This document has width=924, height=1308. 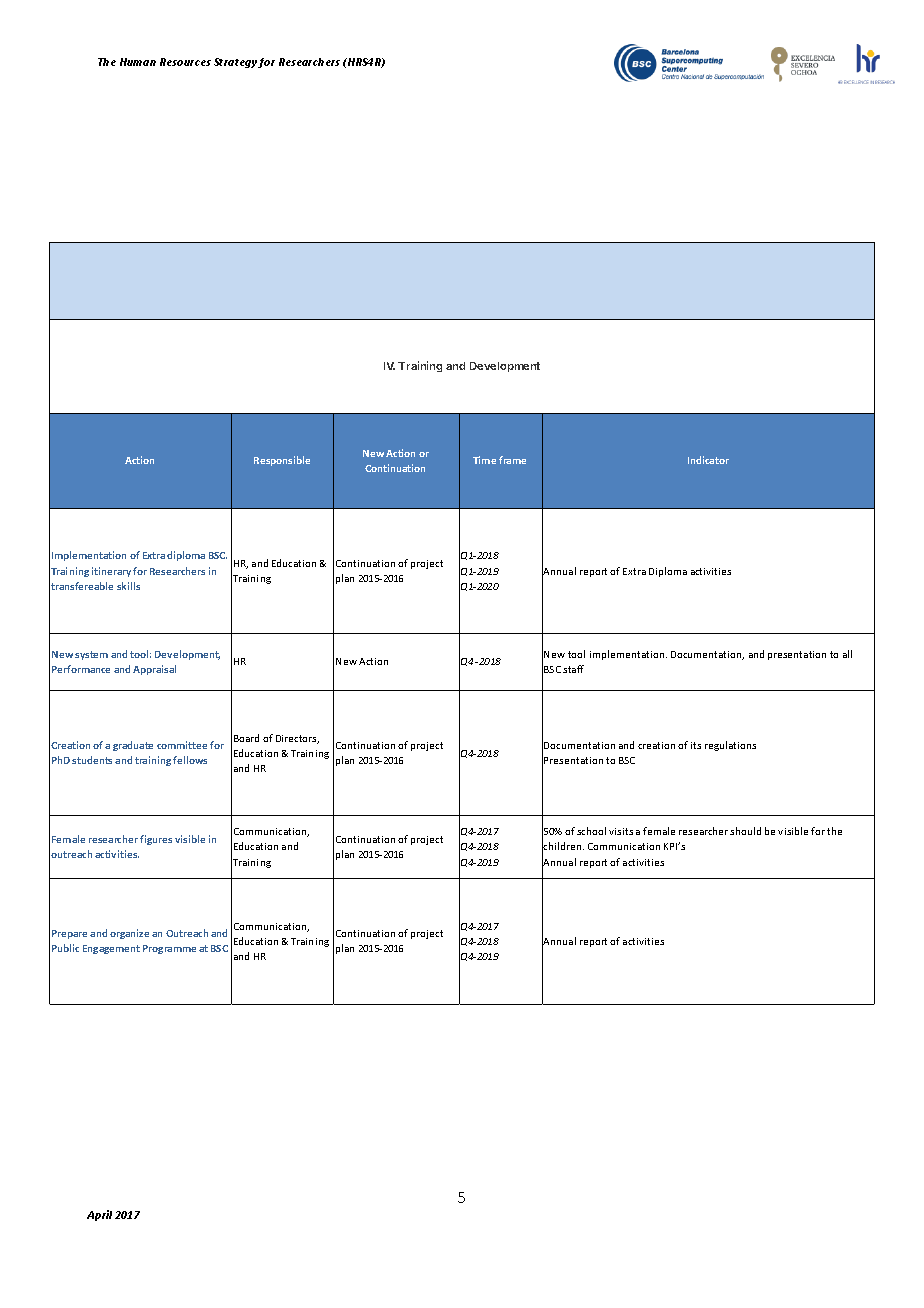 I want to click on staff, so click(x=573, y=669).
